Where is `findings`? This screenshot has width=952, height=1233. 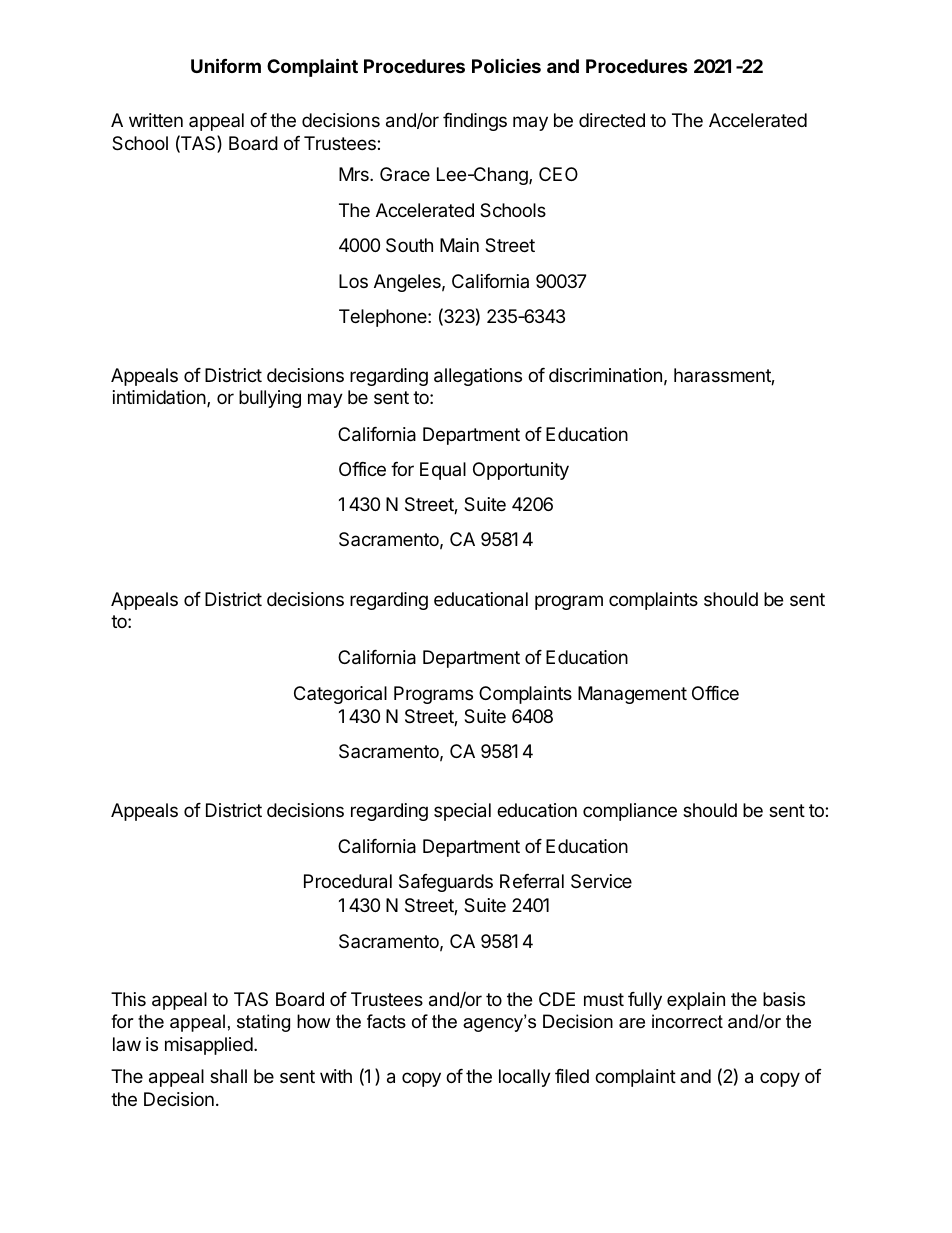
findings is located at coordinates (475, 122).
